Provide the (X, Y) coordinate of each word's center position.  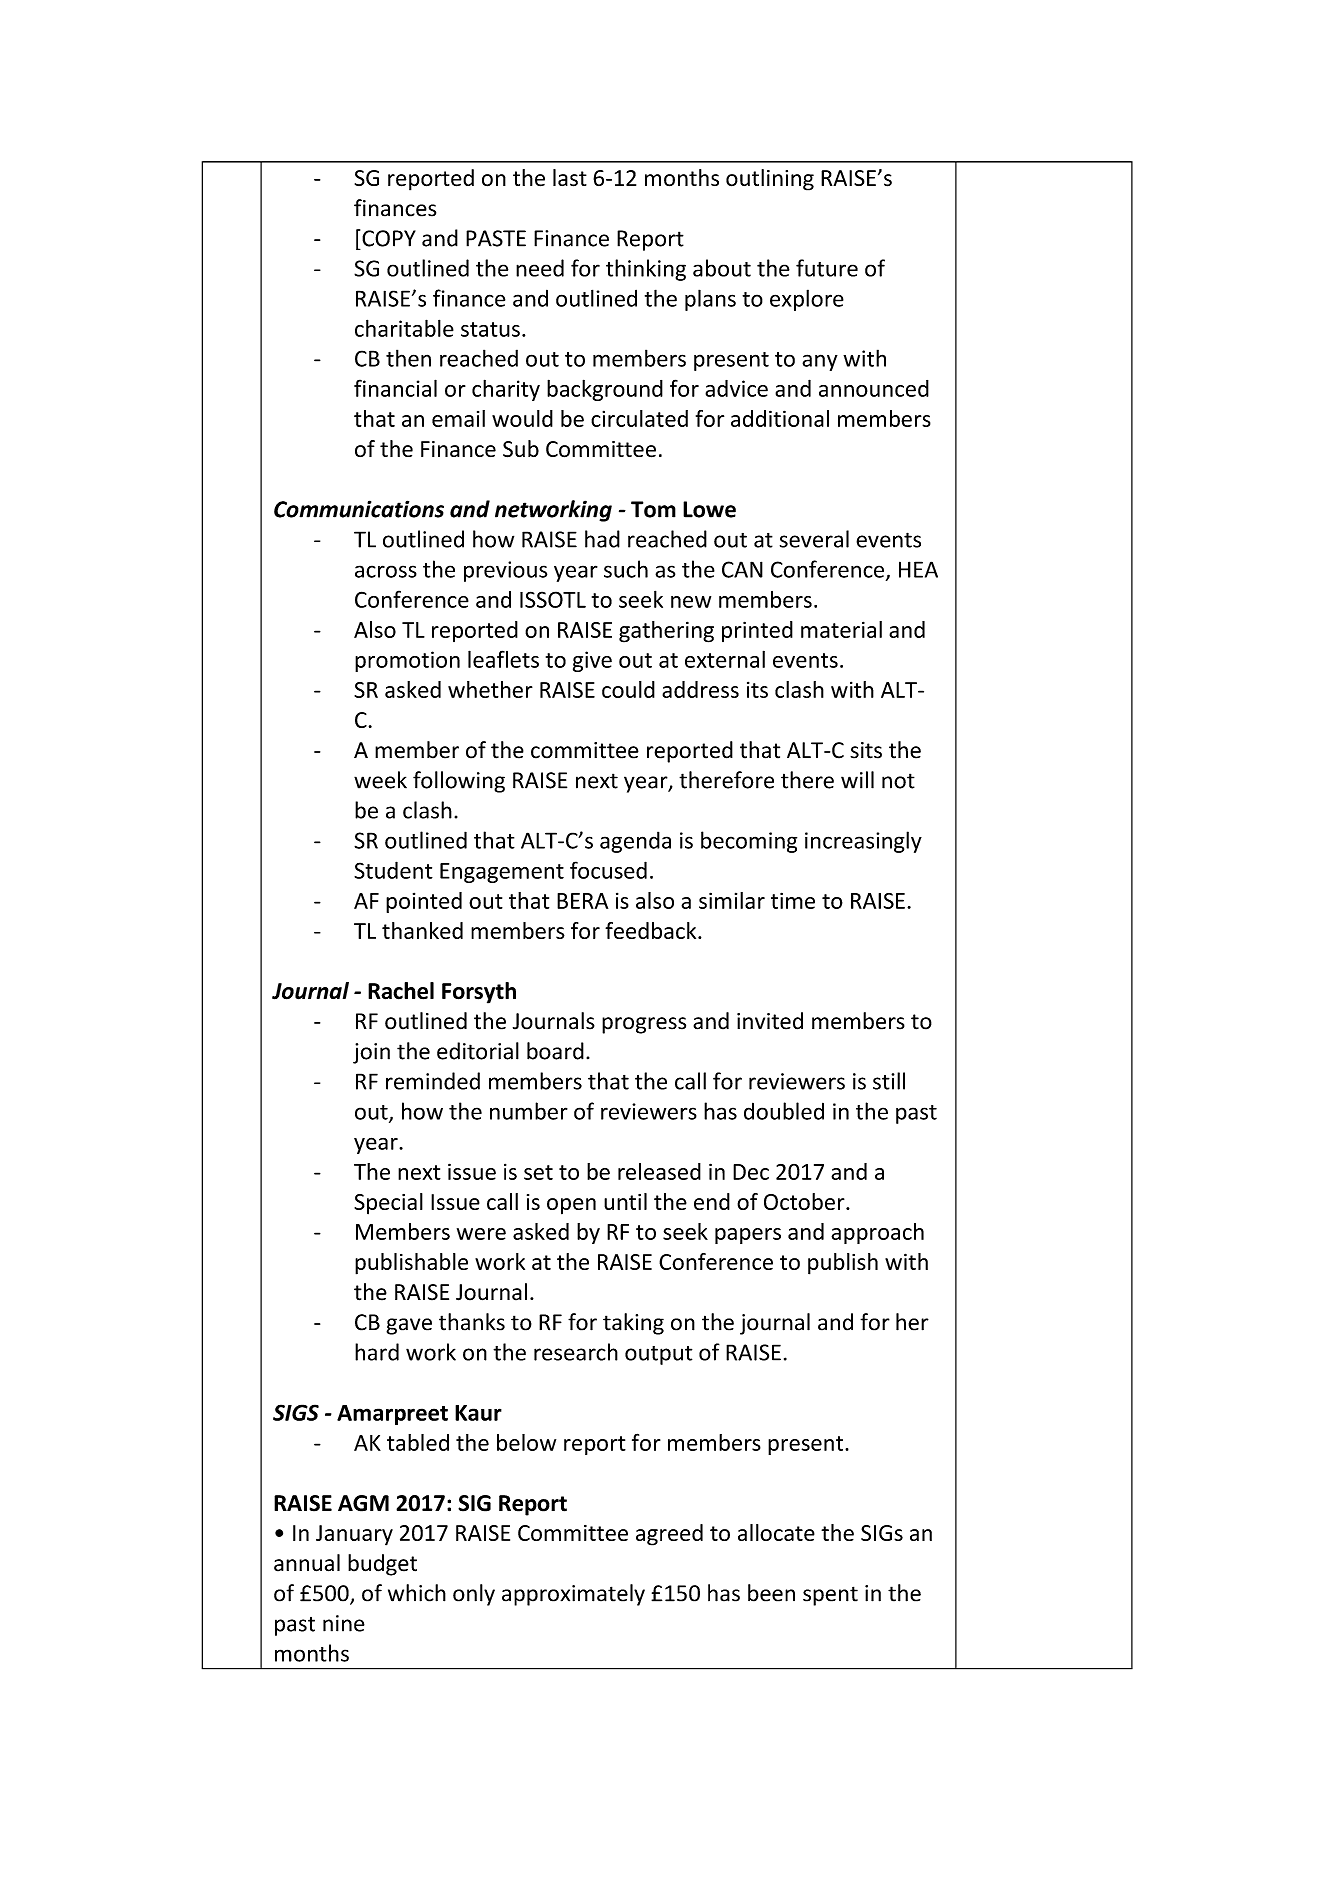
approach (877, 1233)
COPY (389, 238)
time (793, 900)
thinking (646, 270)
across (386, 571)
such (626, 569)
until (625, 1201)
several (814, 539)
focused (608, 870)
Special (388, 1204)
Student (393, 870)
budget (382, 1565)
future (827, 268)
